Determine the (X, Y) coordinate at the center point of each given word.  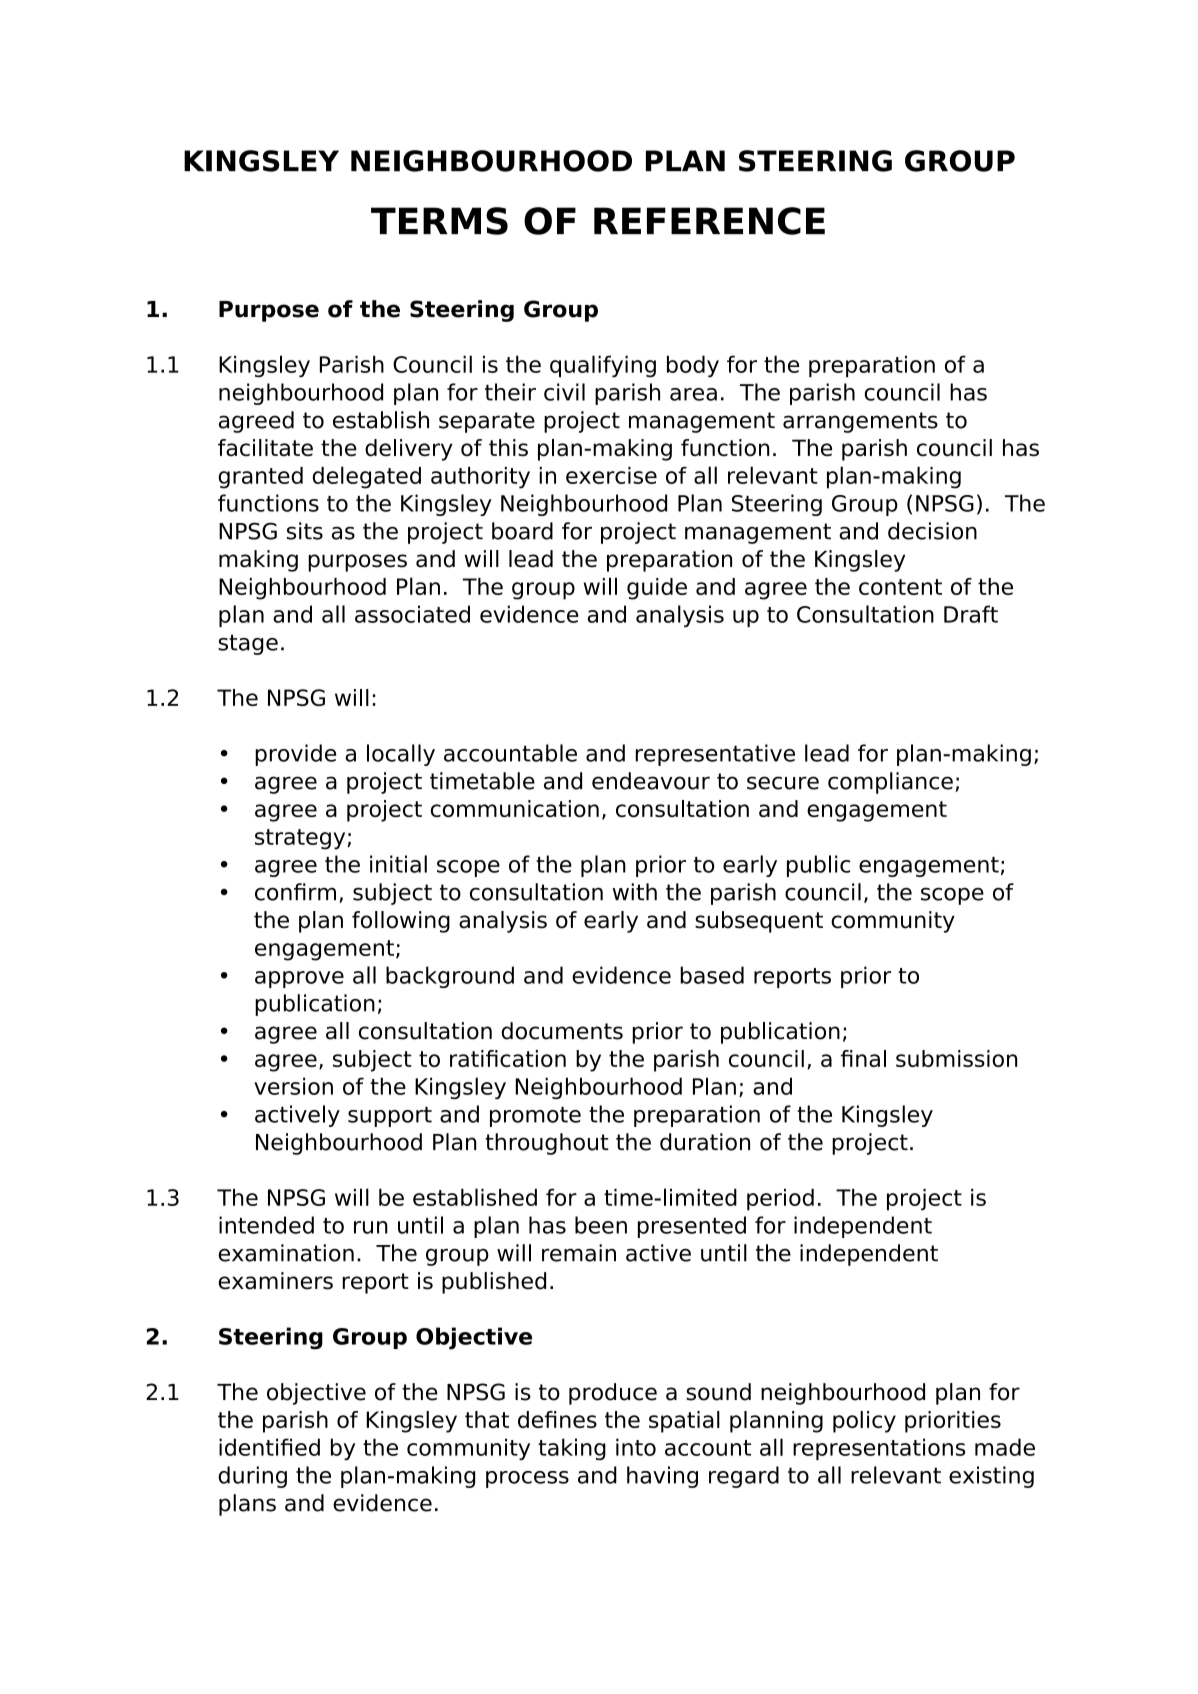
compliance (890, 783)
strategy (301, 839)
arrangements (860, 422)
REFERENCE (709, 221)
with (635, 891)
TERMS (439, 221)
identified (269, 1447)
